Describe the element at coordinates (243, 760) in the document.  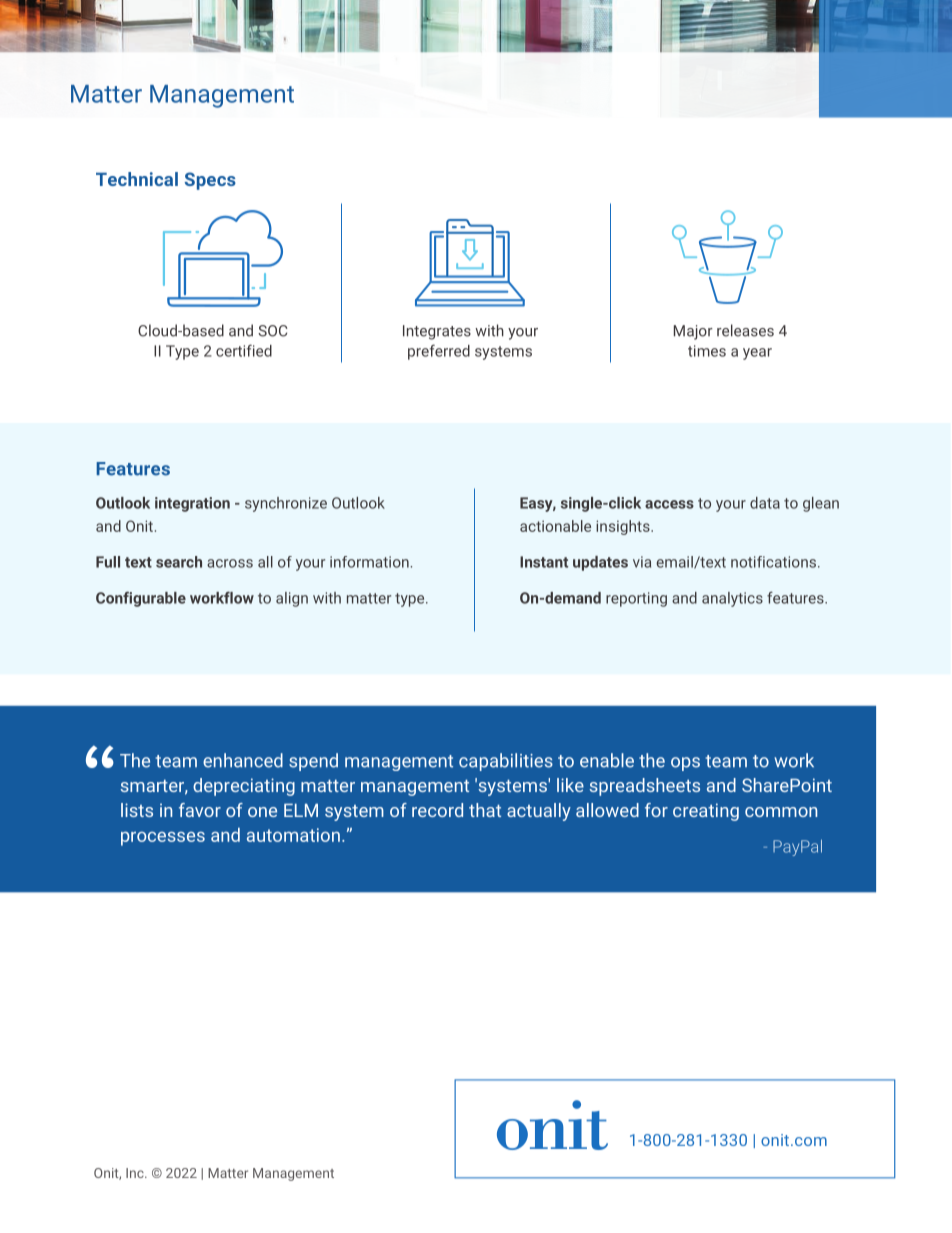
I see `enhanced` at that location.
